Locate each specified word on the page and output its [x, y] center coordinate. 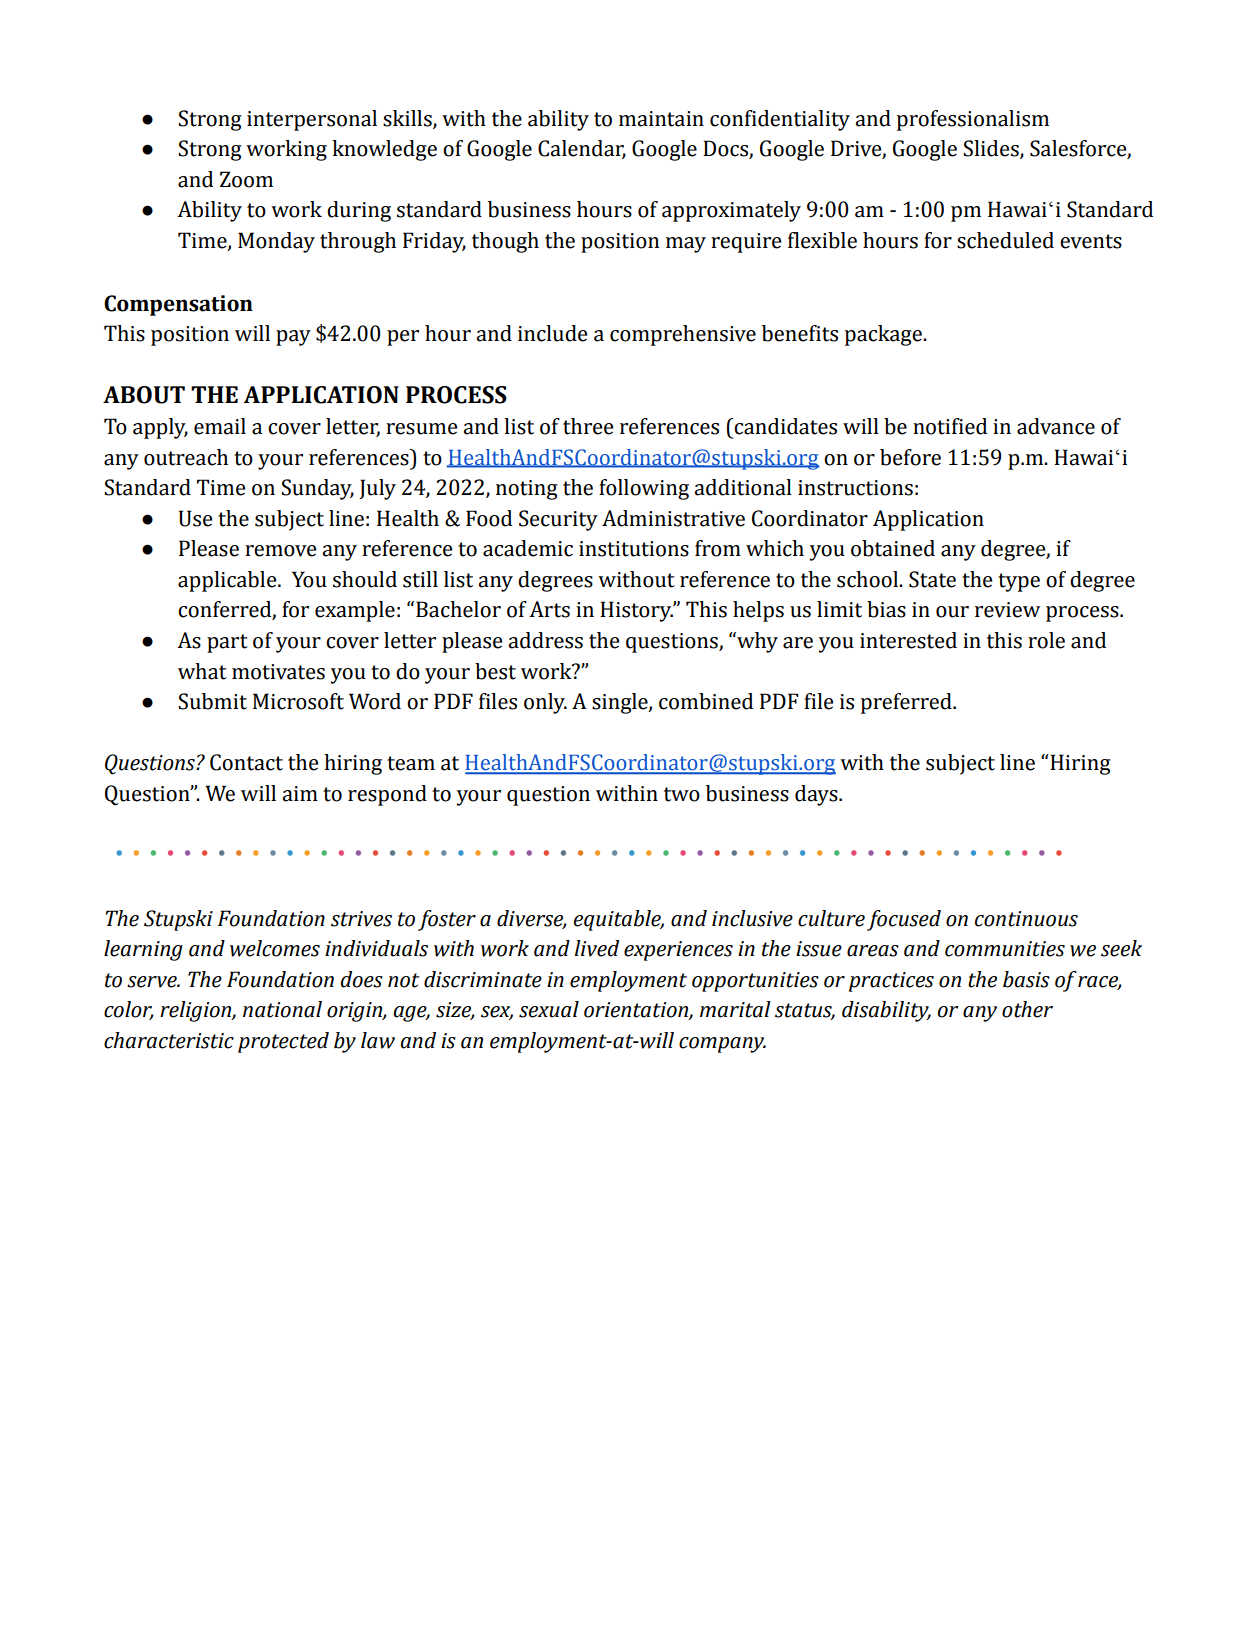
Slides [992, 149]
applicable [228, 581]
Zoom [246, 179]
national [282, 1009]
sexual [549, 1009]
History [637, 611]
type [1019, 582]
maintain [661, 119]
